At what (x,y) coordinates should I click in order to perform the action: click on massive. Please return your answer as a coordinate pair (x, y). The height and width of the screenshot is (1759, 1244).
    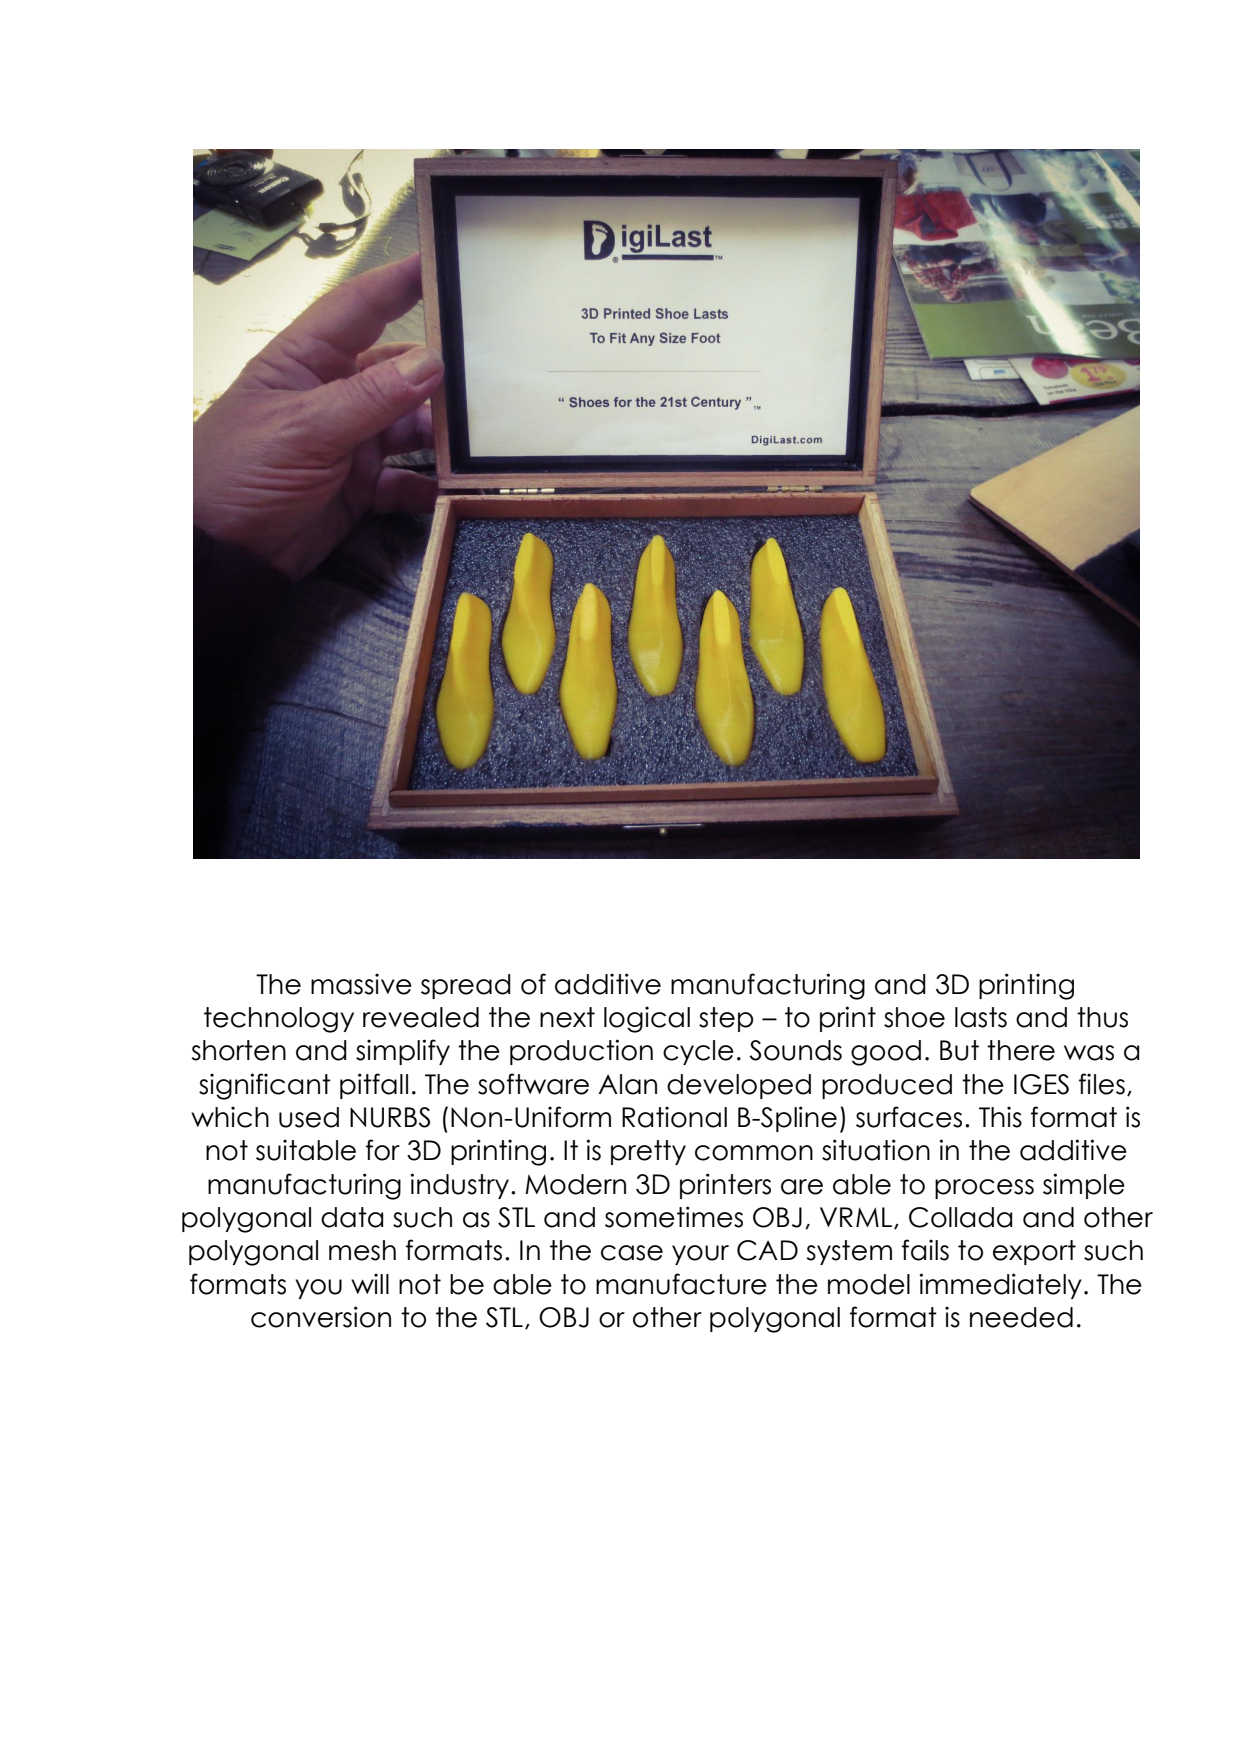
    Looking at the image, I should click on (361, 984).
